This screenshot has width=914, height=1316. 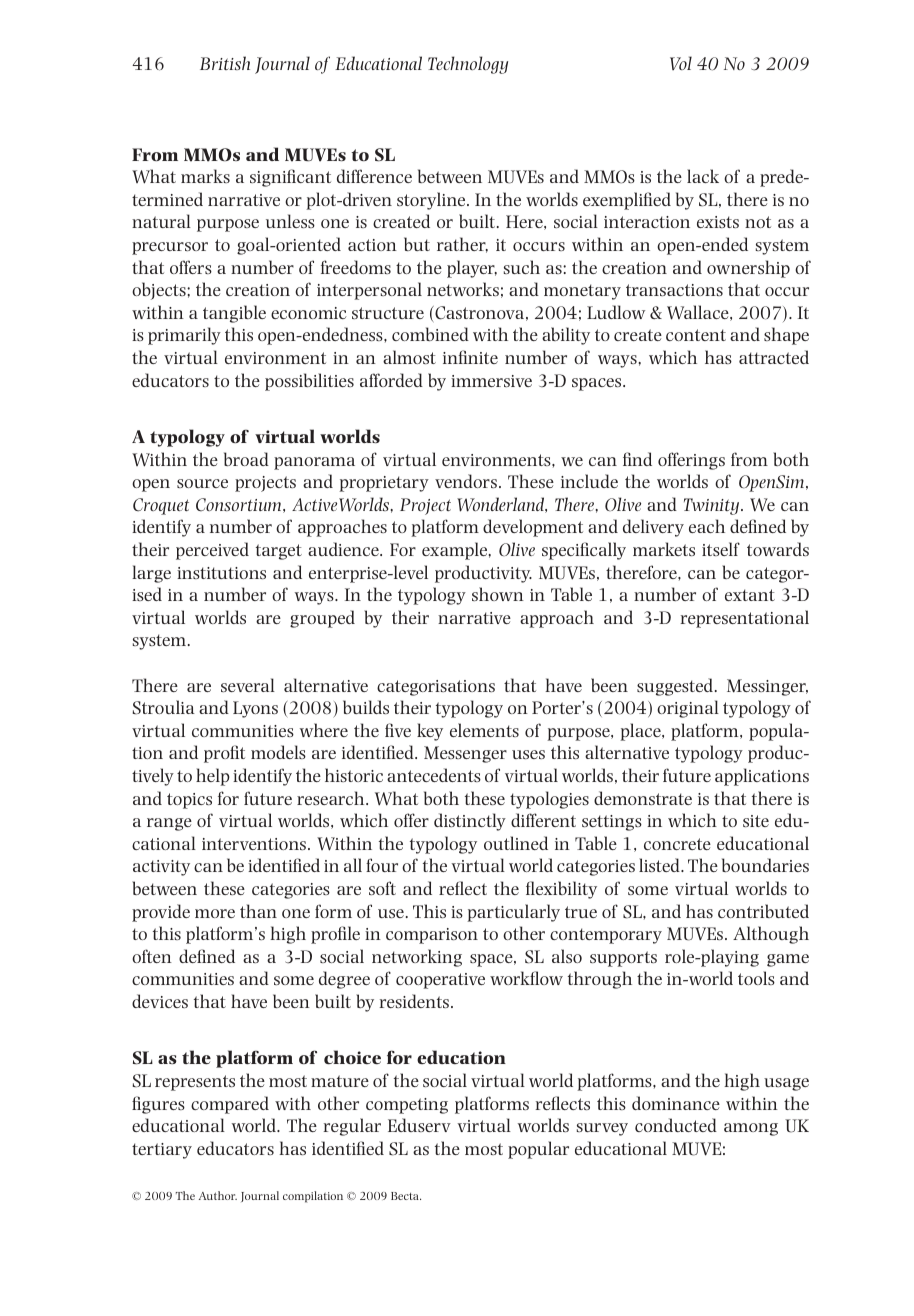 I want to click on vendors, so click(x=466, y=481).
